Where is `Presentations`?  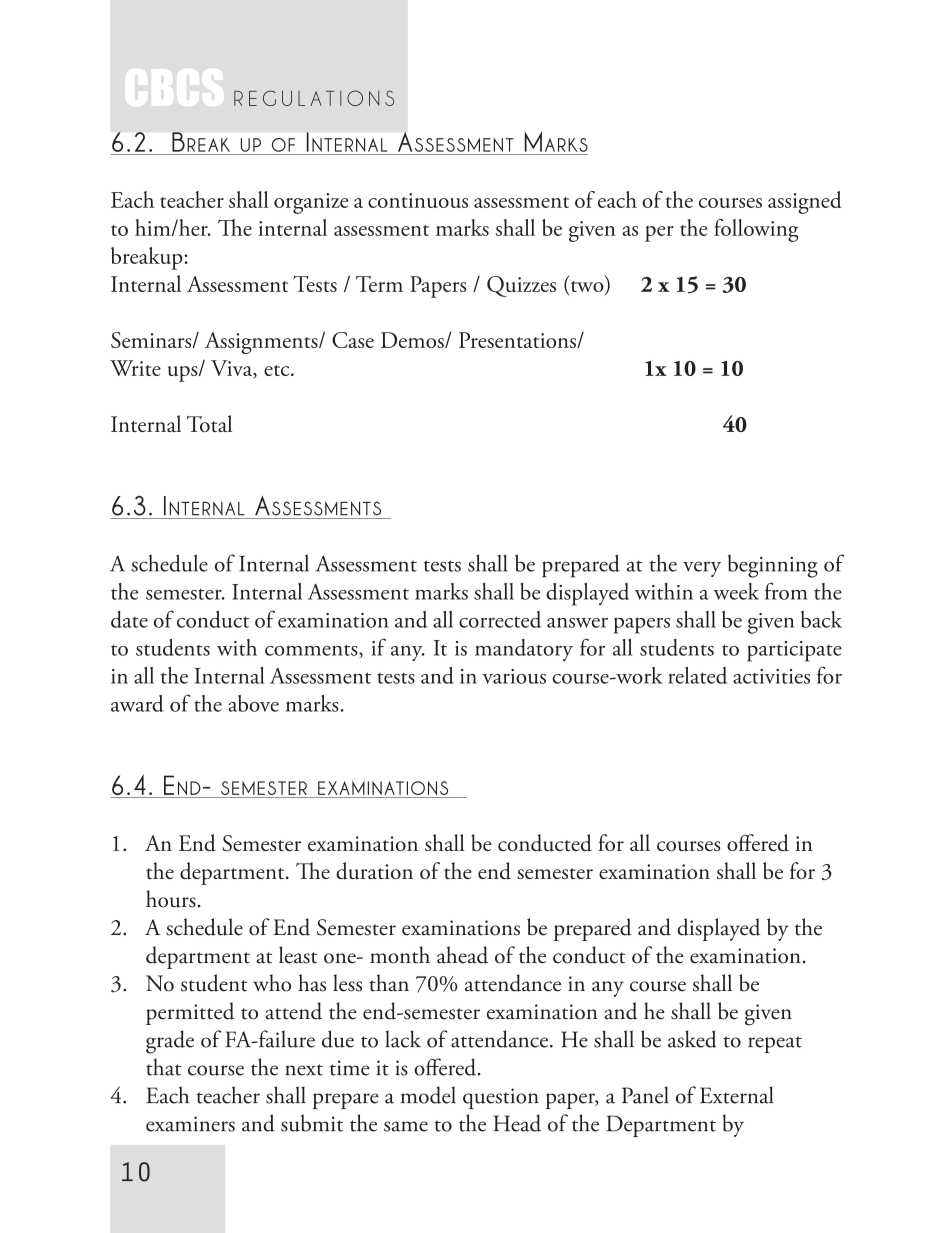 Presentations is located at coordinates (518, 340).
